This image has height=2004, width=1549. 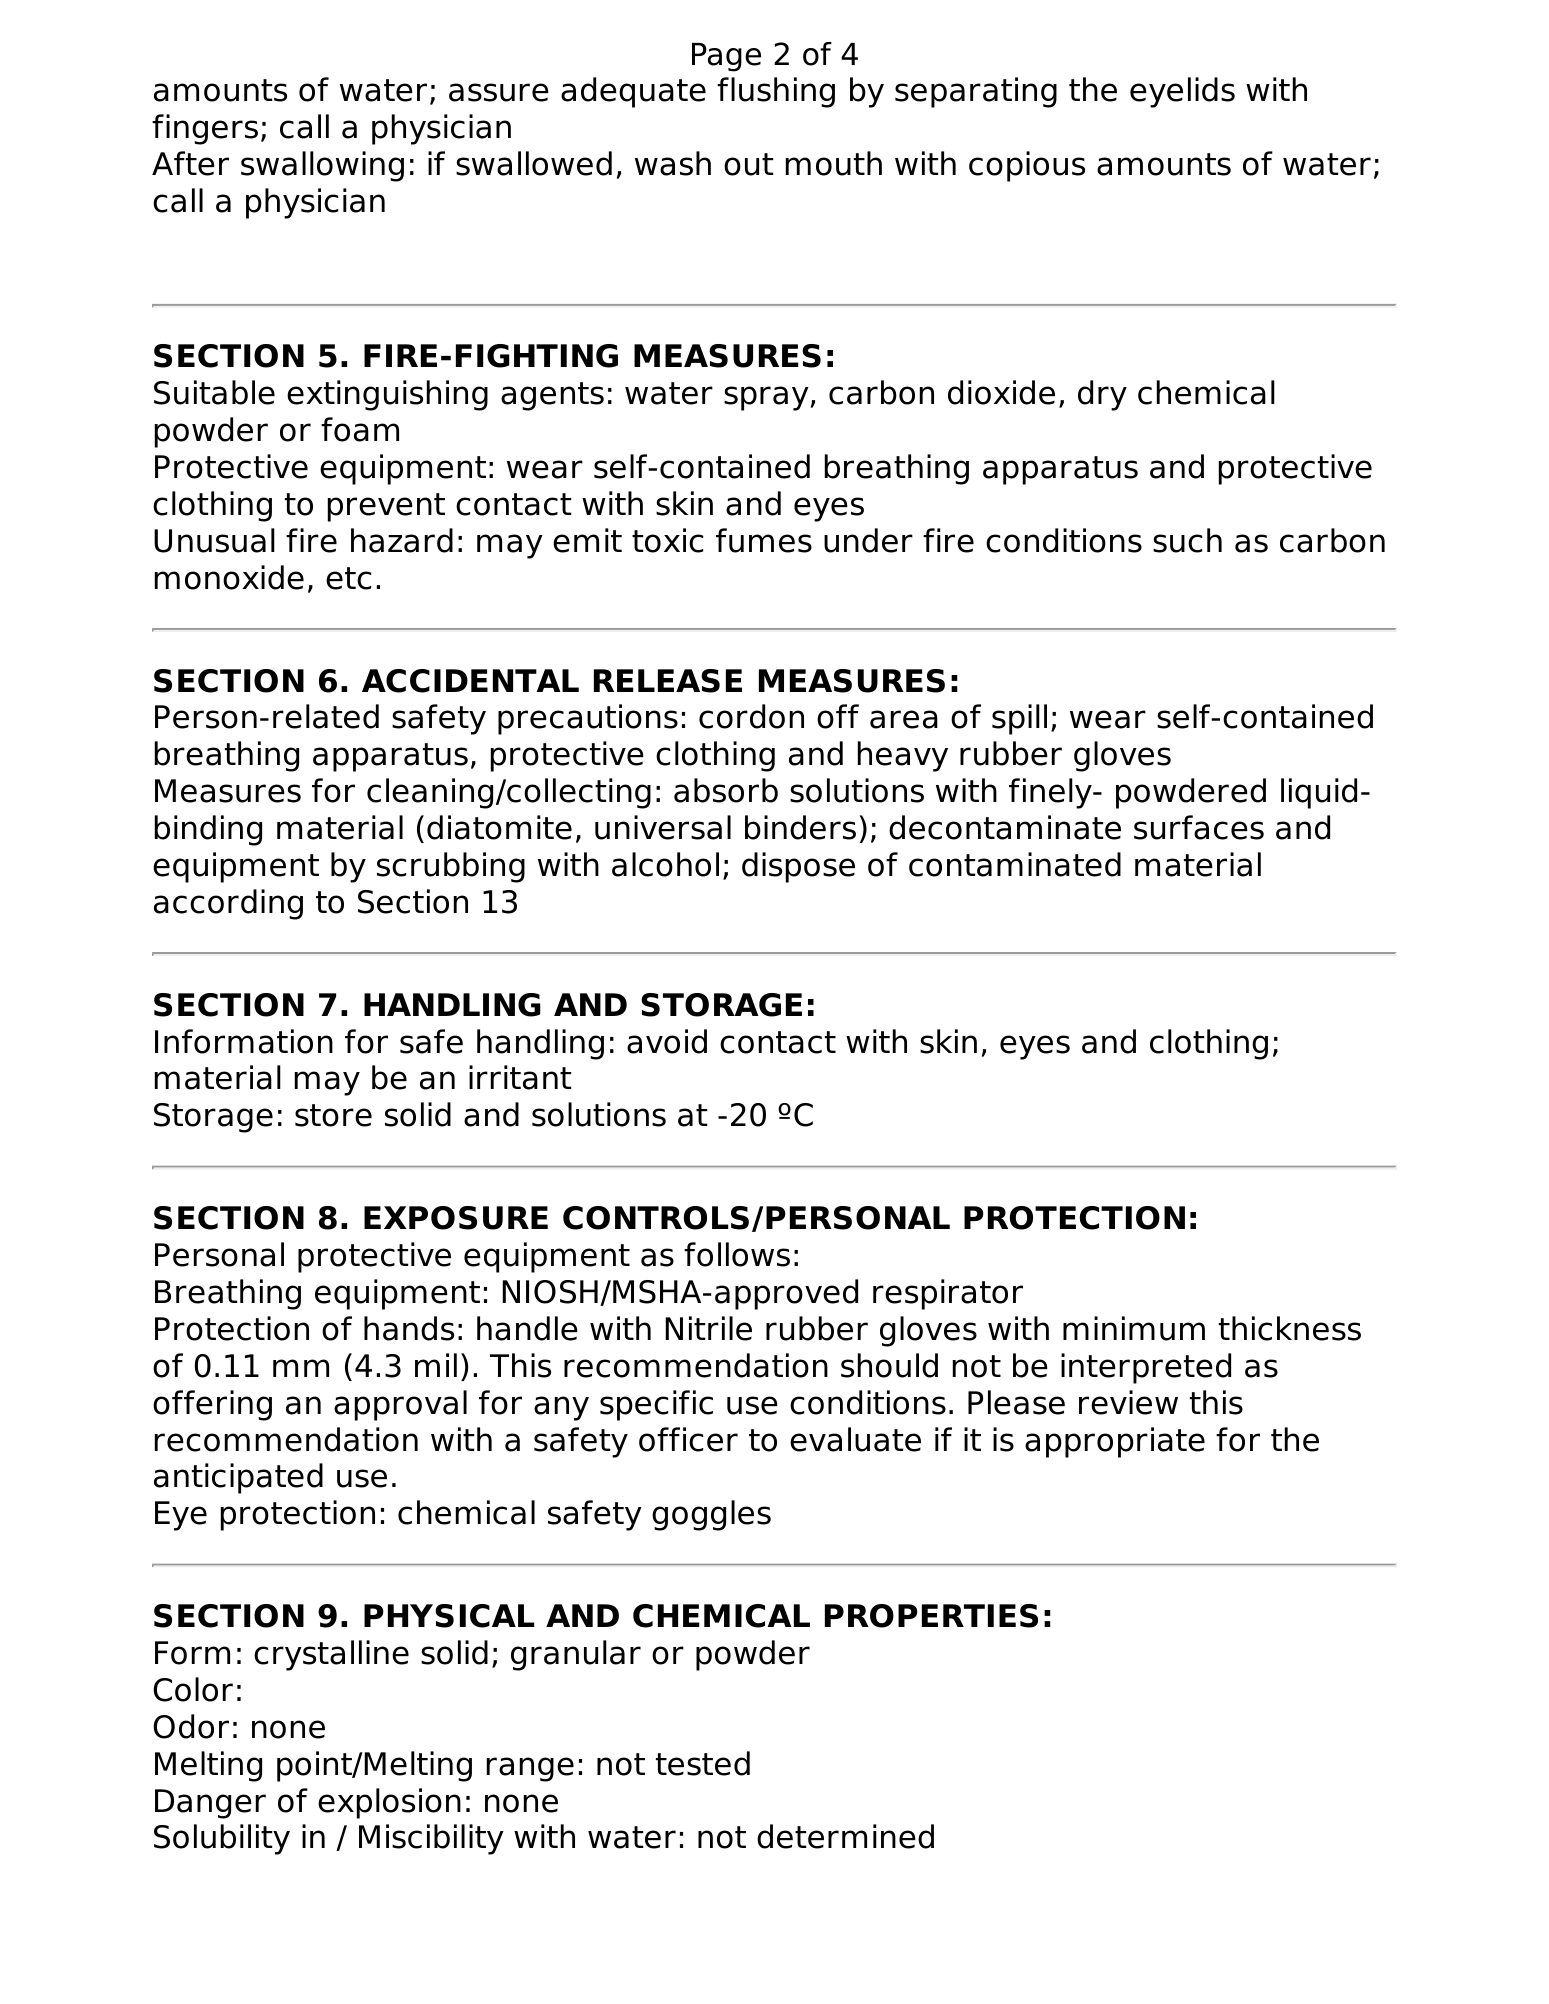 I want to click on dispose, so click(x=798, y=867).
